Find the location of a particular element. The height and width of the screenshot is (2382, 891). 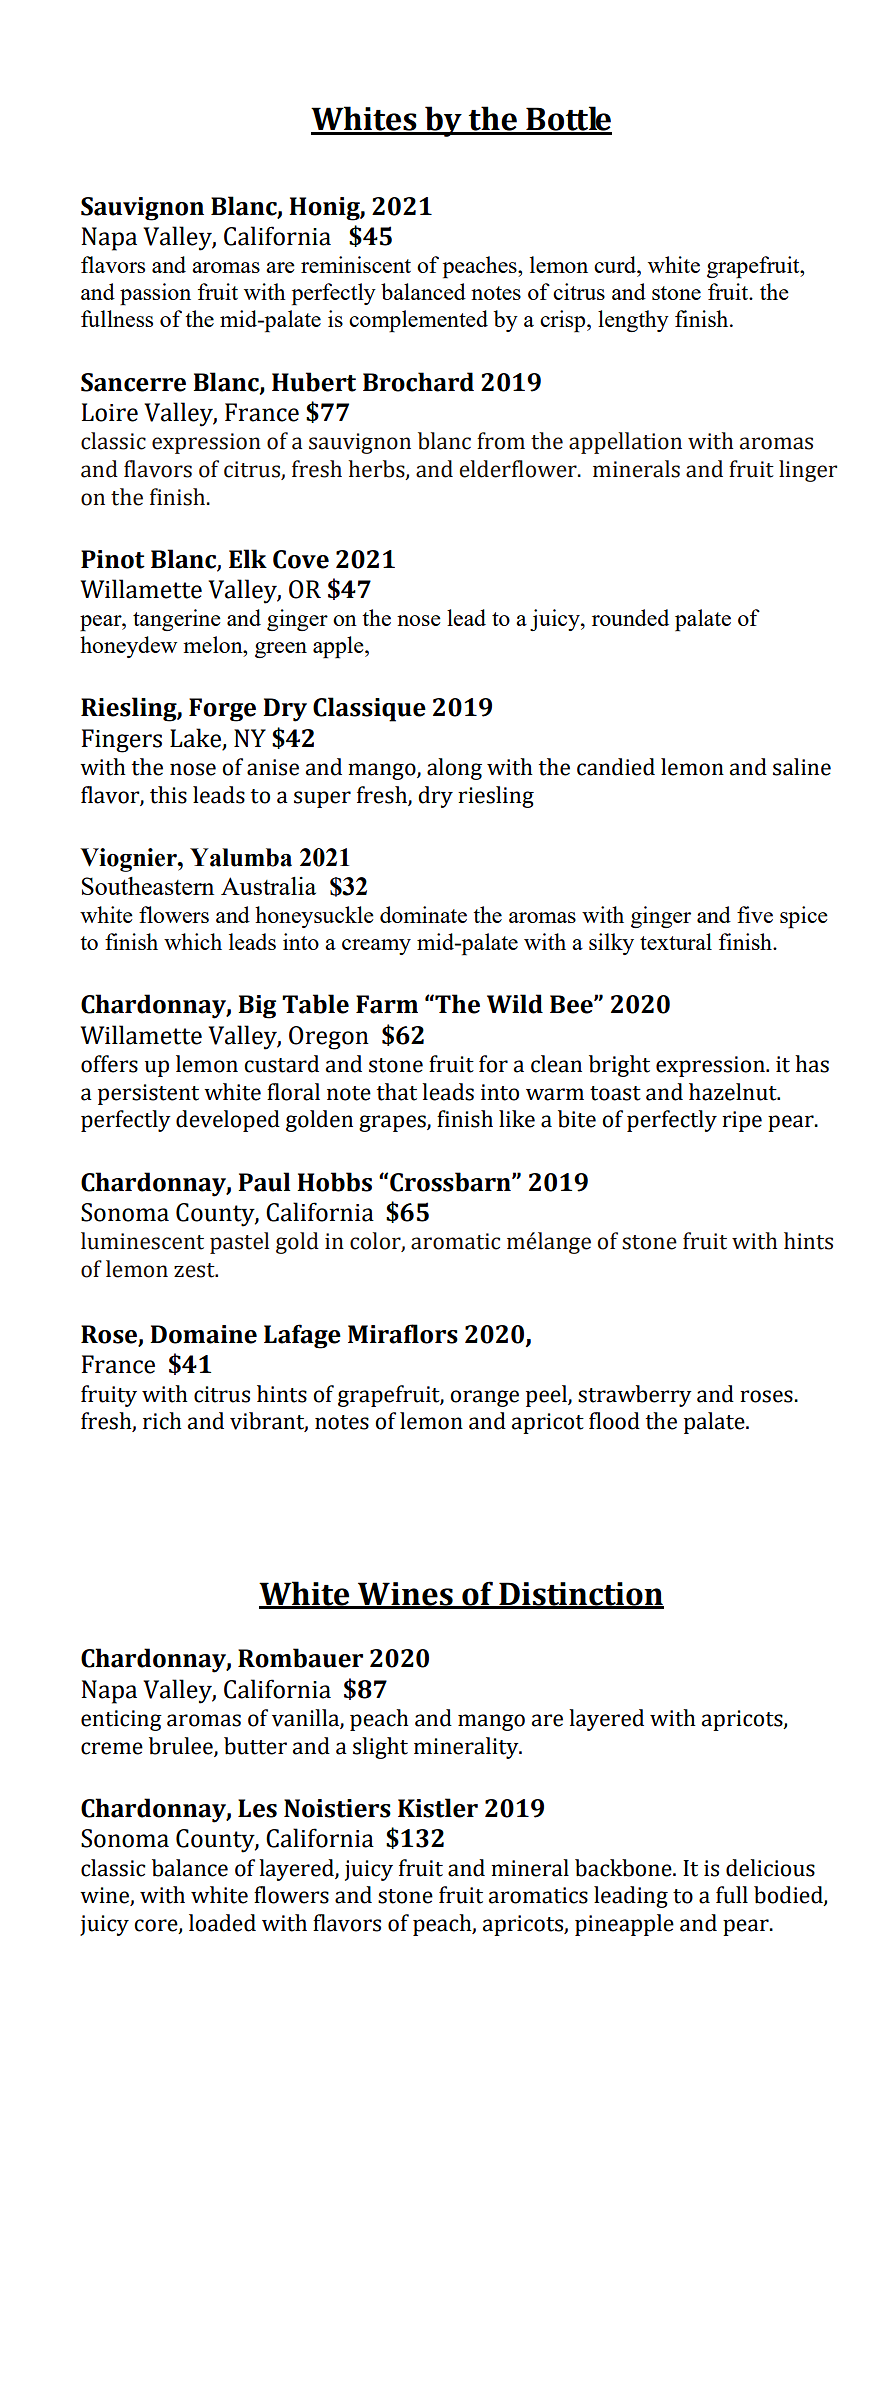

pastel is located at coordinates (239, 1243).
